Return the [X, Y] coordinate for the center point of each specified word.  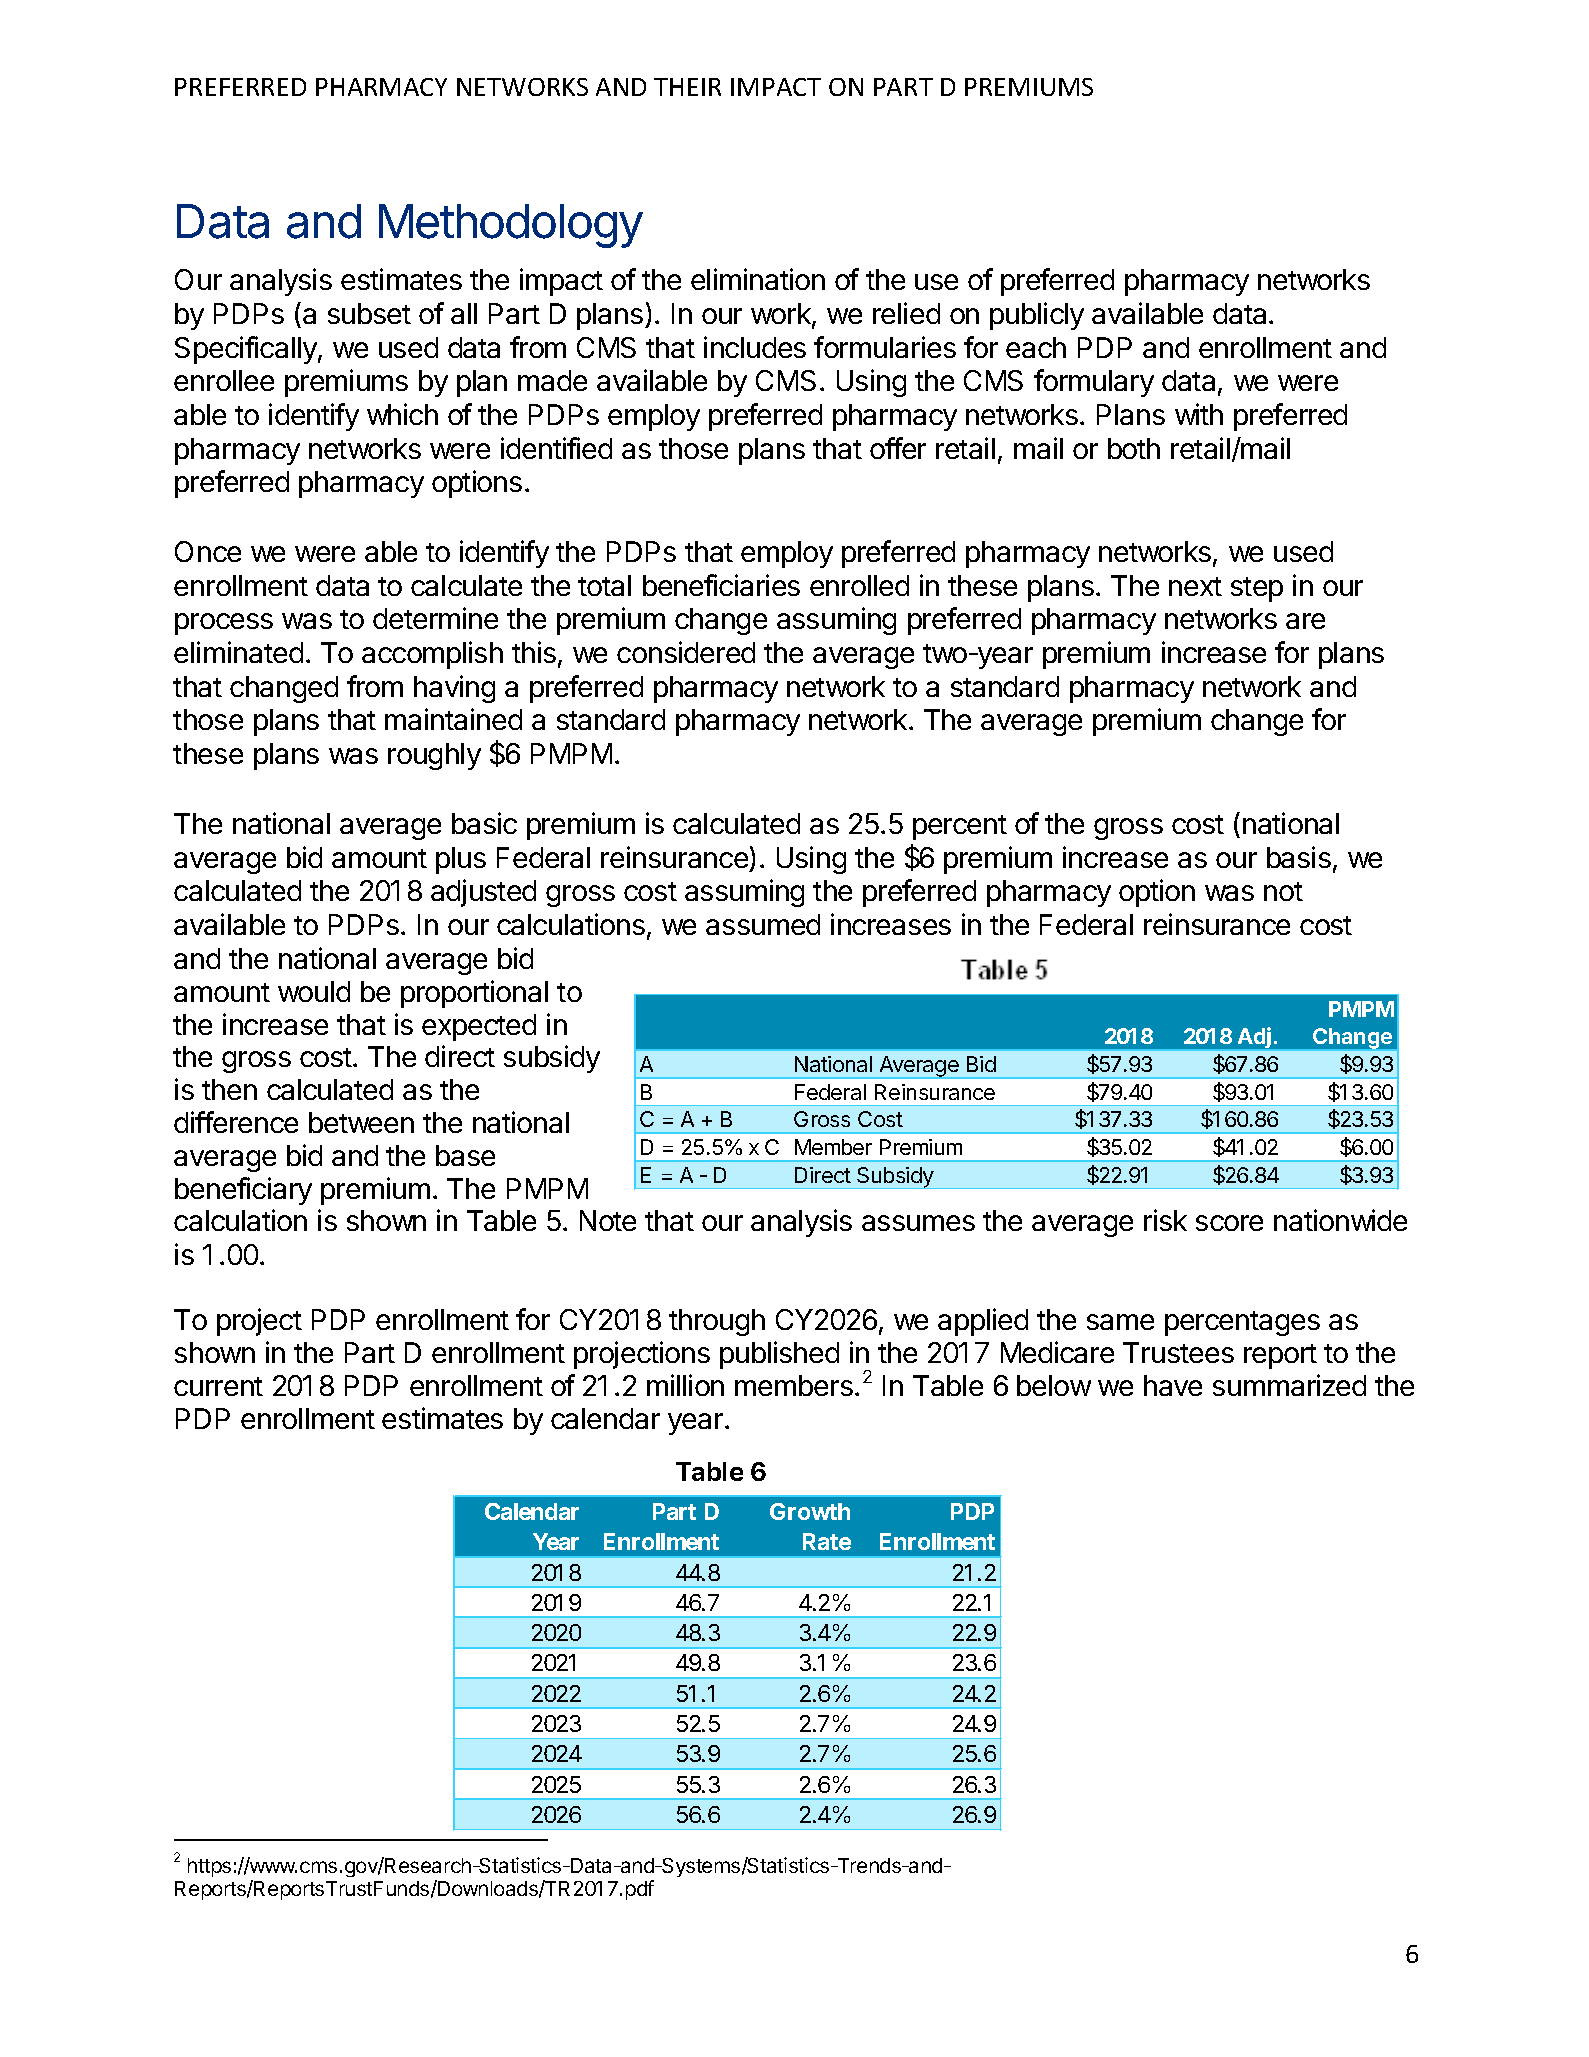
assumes [918, 1223]
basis [1299, 857]
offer [898, 448]
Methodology [511, 226]
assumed [763, 924]
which [402, 414]
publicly [1037, 316]
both [1134, 448]
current [218, 1386]
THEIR [687, 87]
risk [1165, 1220]
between [361, 1122]
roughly [434, 756]
